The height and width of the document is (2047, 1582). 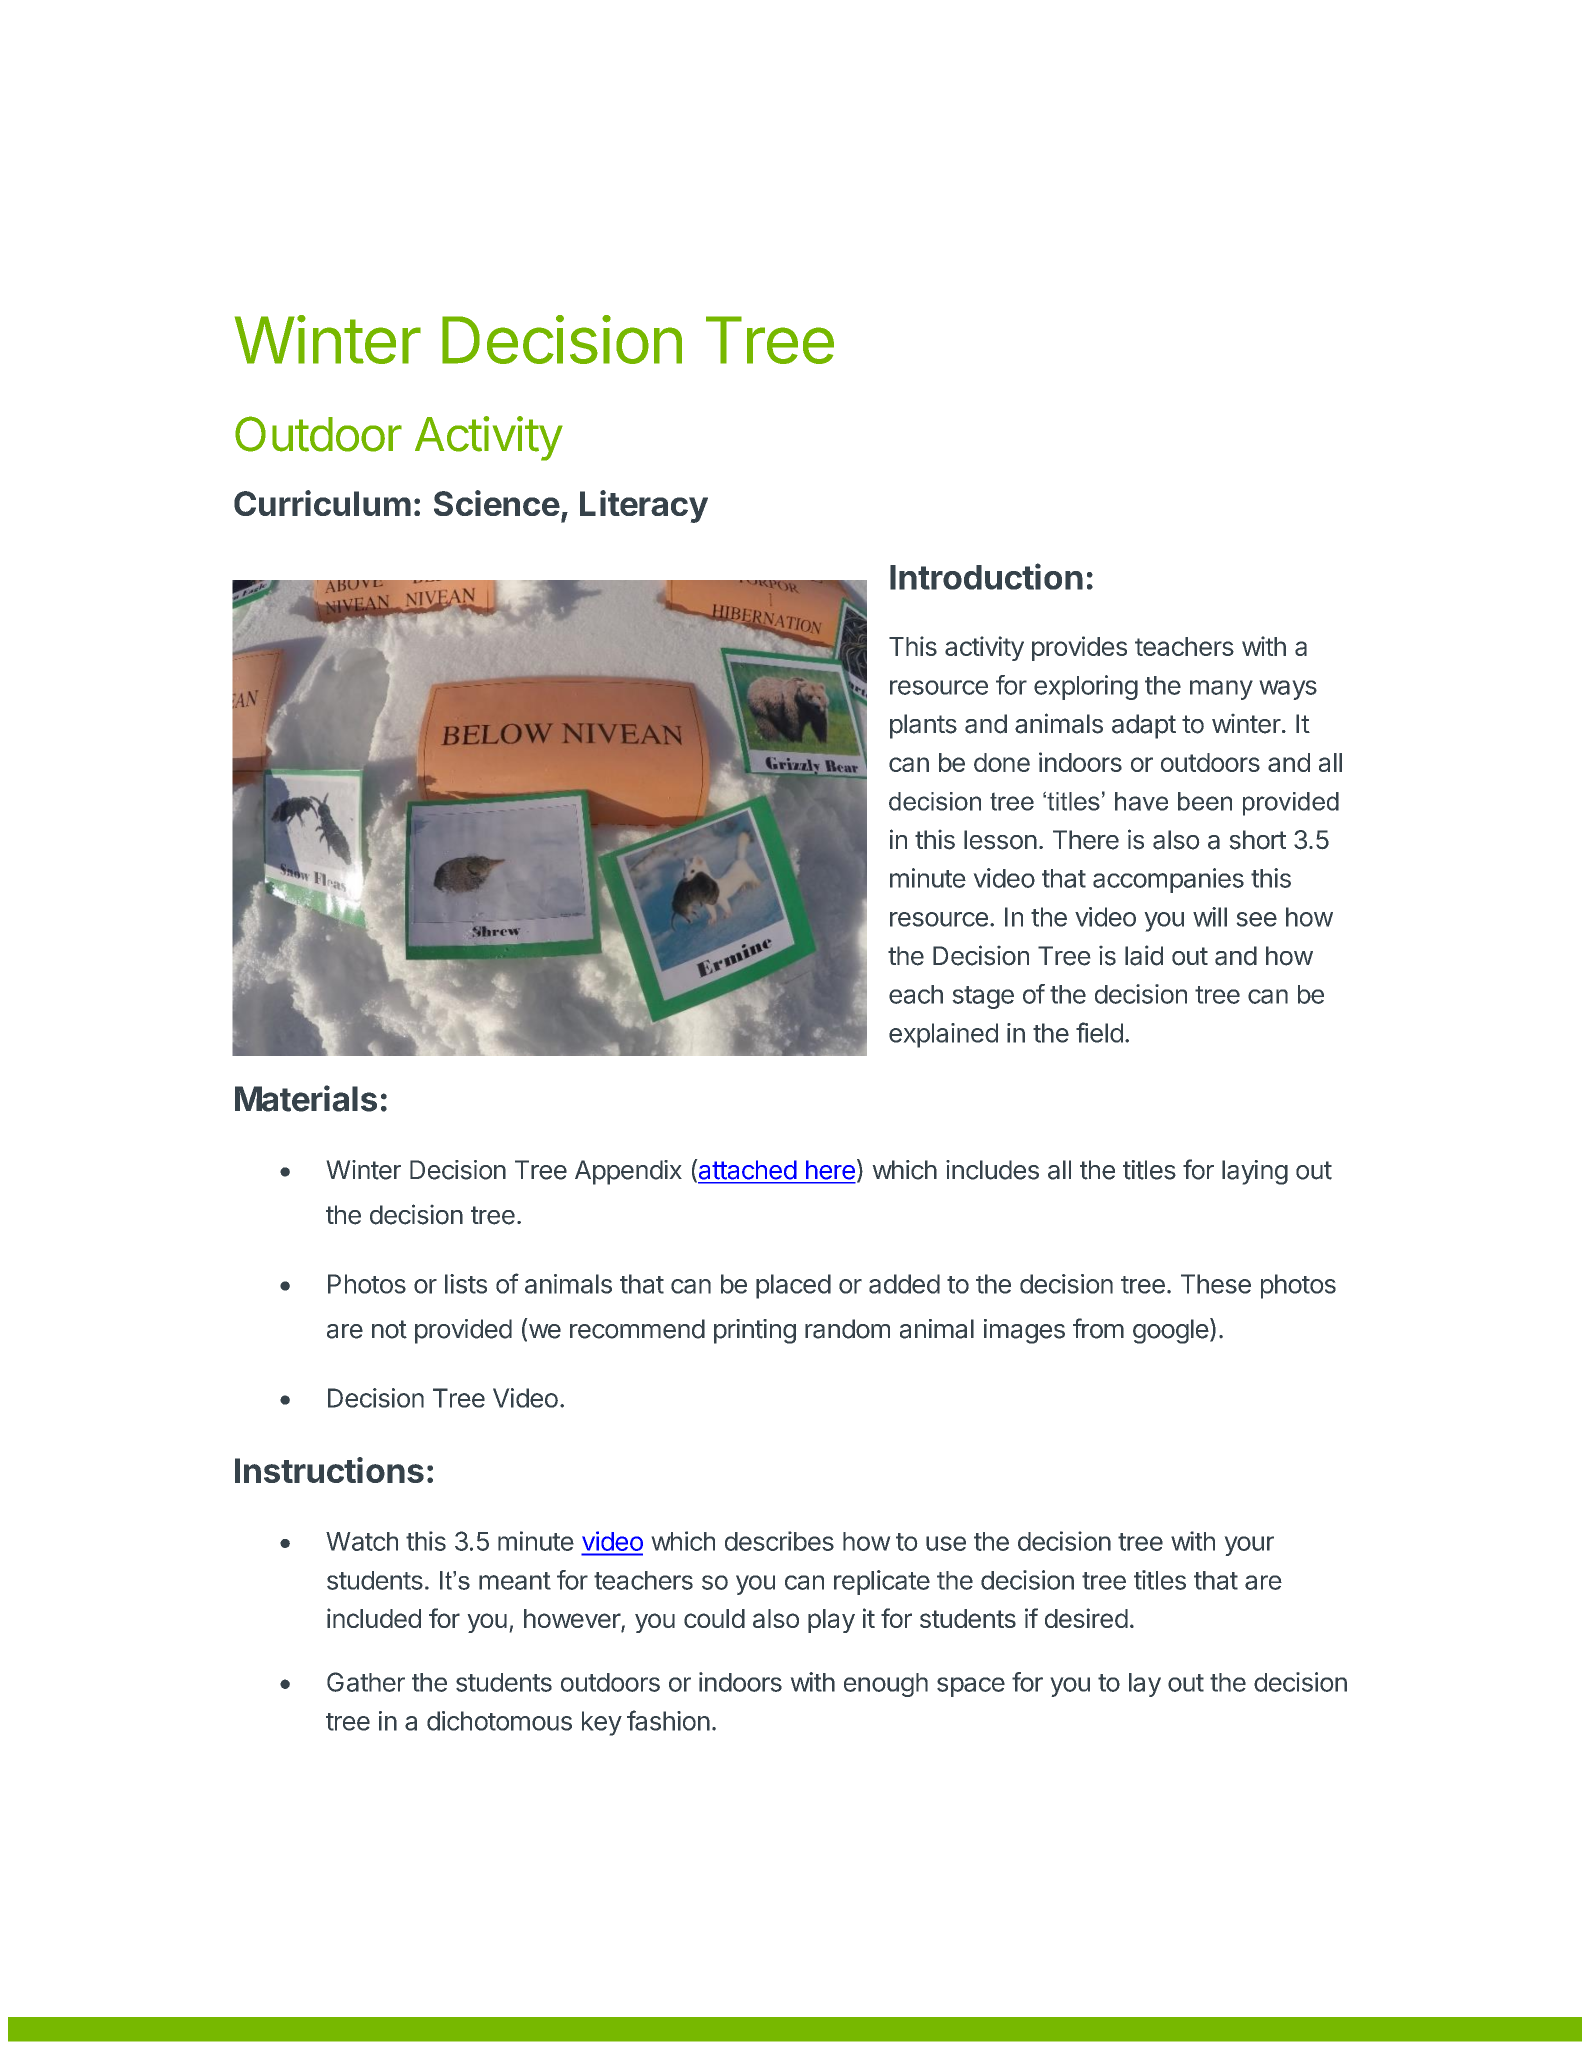 What do you see at coordinates (497, 503) in the document?
I see `Science` at bounding box center [497, 503].
